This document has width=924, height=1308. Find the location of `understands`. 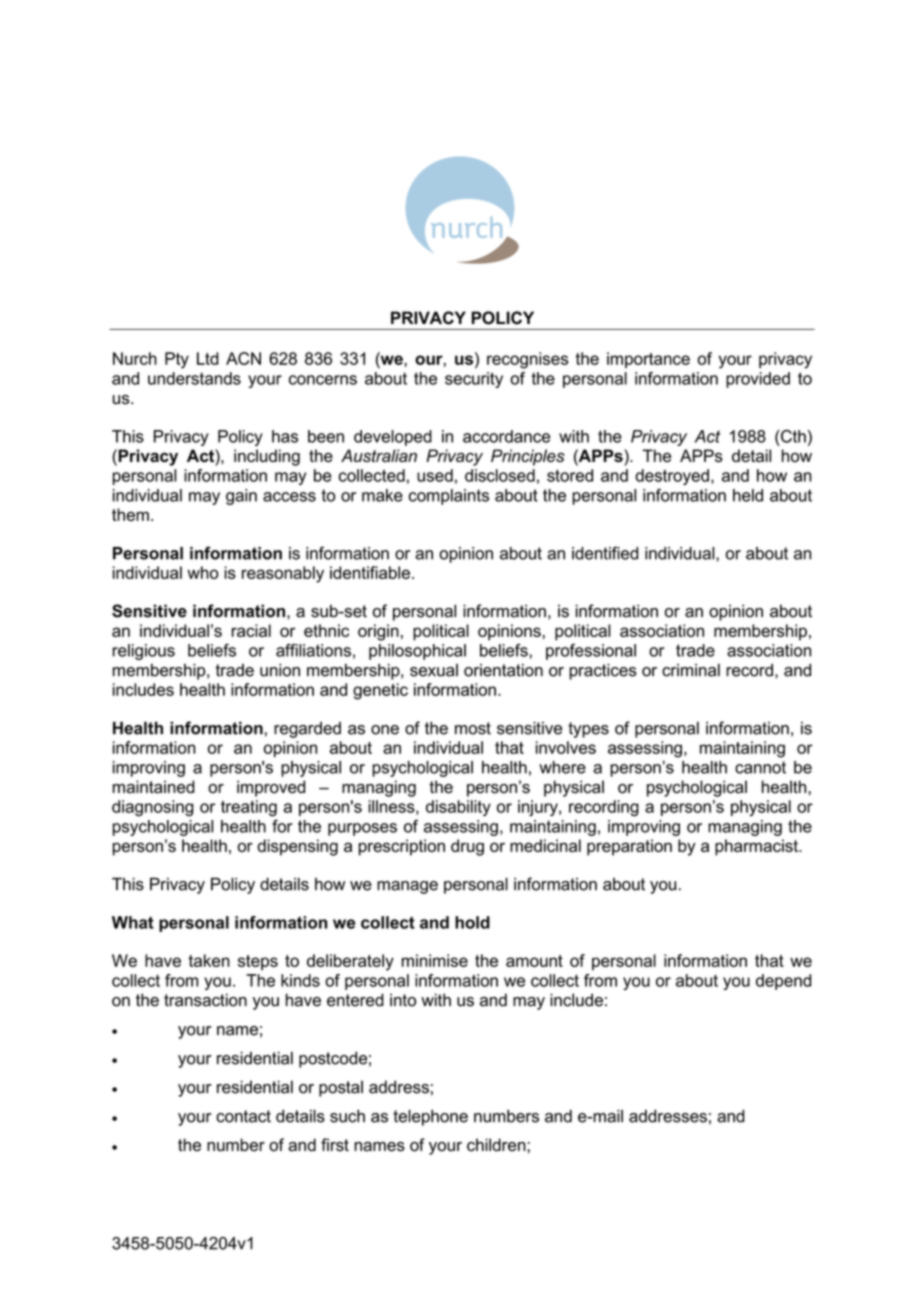

understands is located at coordinates (194, 378).
